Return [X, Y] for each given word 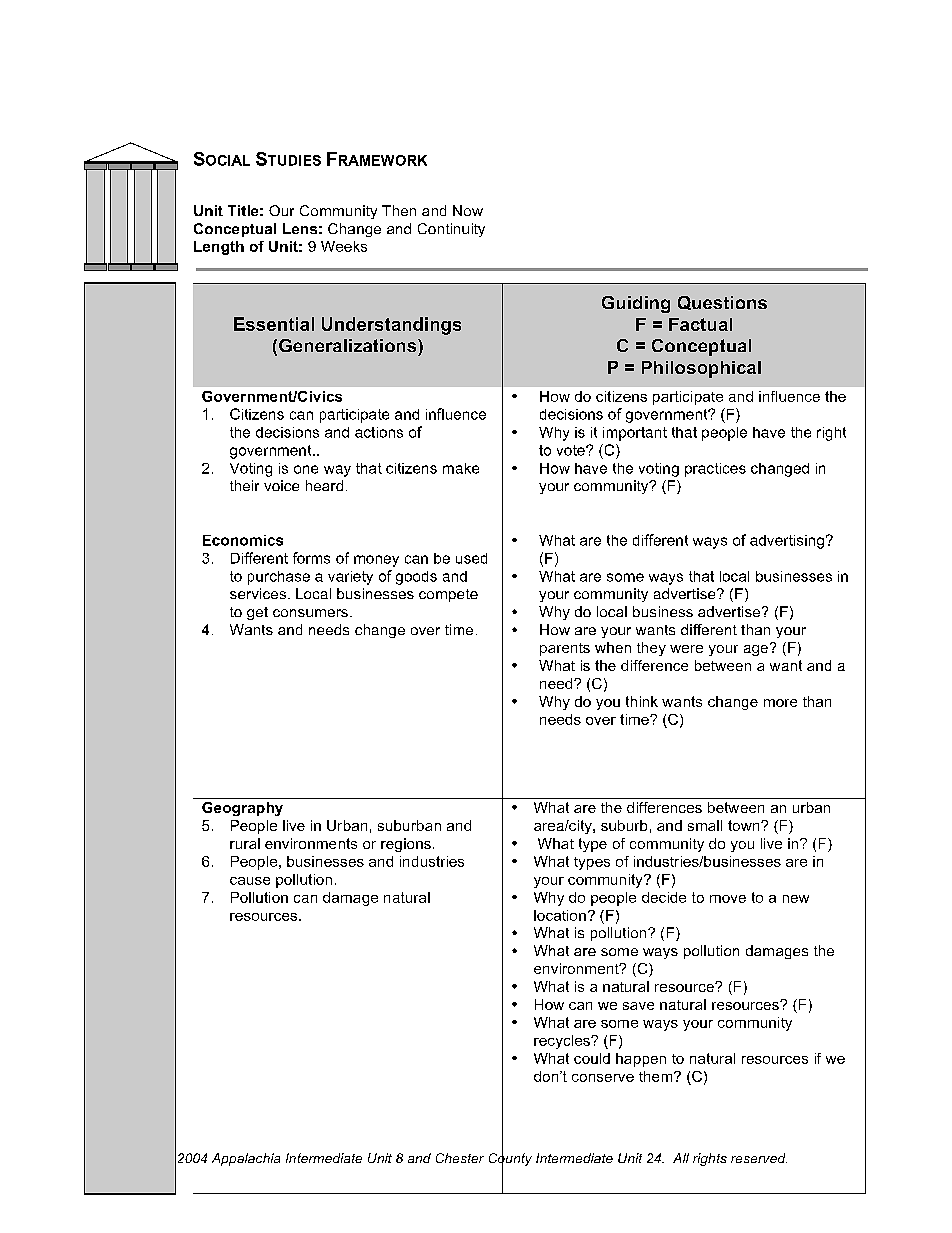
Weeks [344, 246]
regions [406, 845]
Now [468, 210]
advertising [787, 542]
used [471, 558]
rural [245, 843]
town [745, 825]
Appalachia [246, 1159]
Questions [722, 303]
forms [311, 558]
